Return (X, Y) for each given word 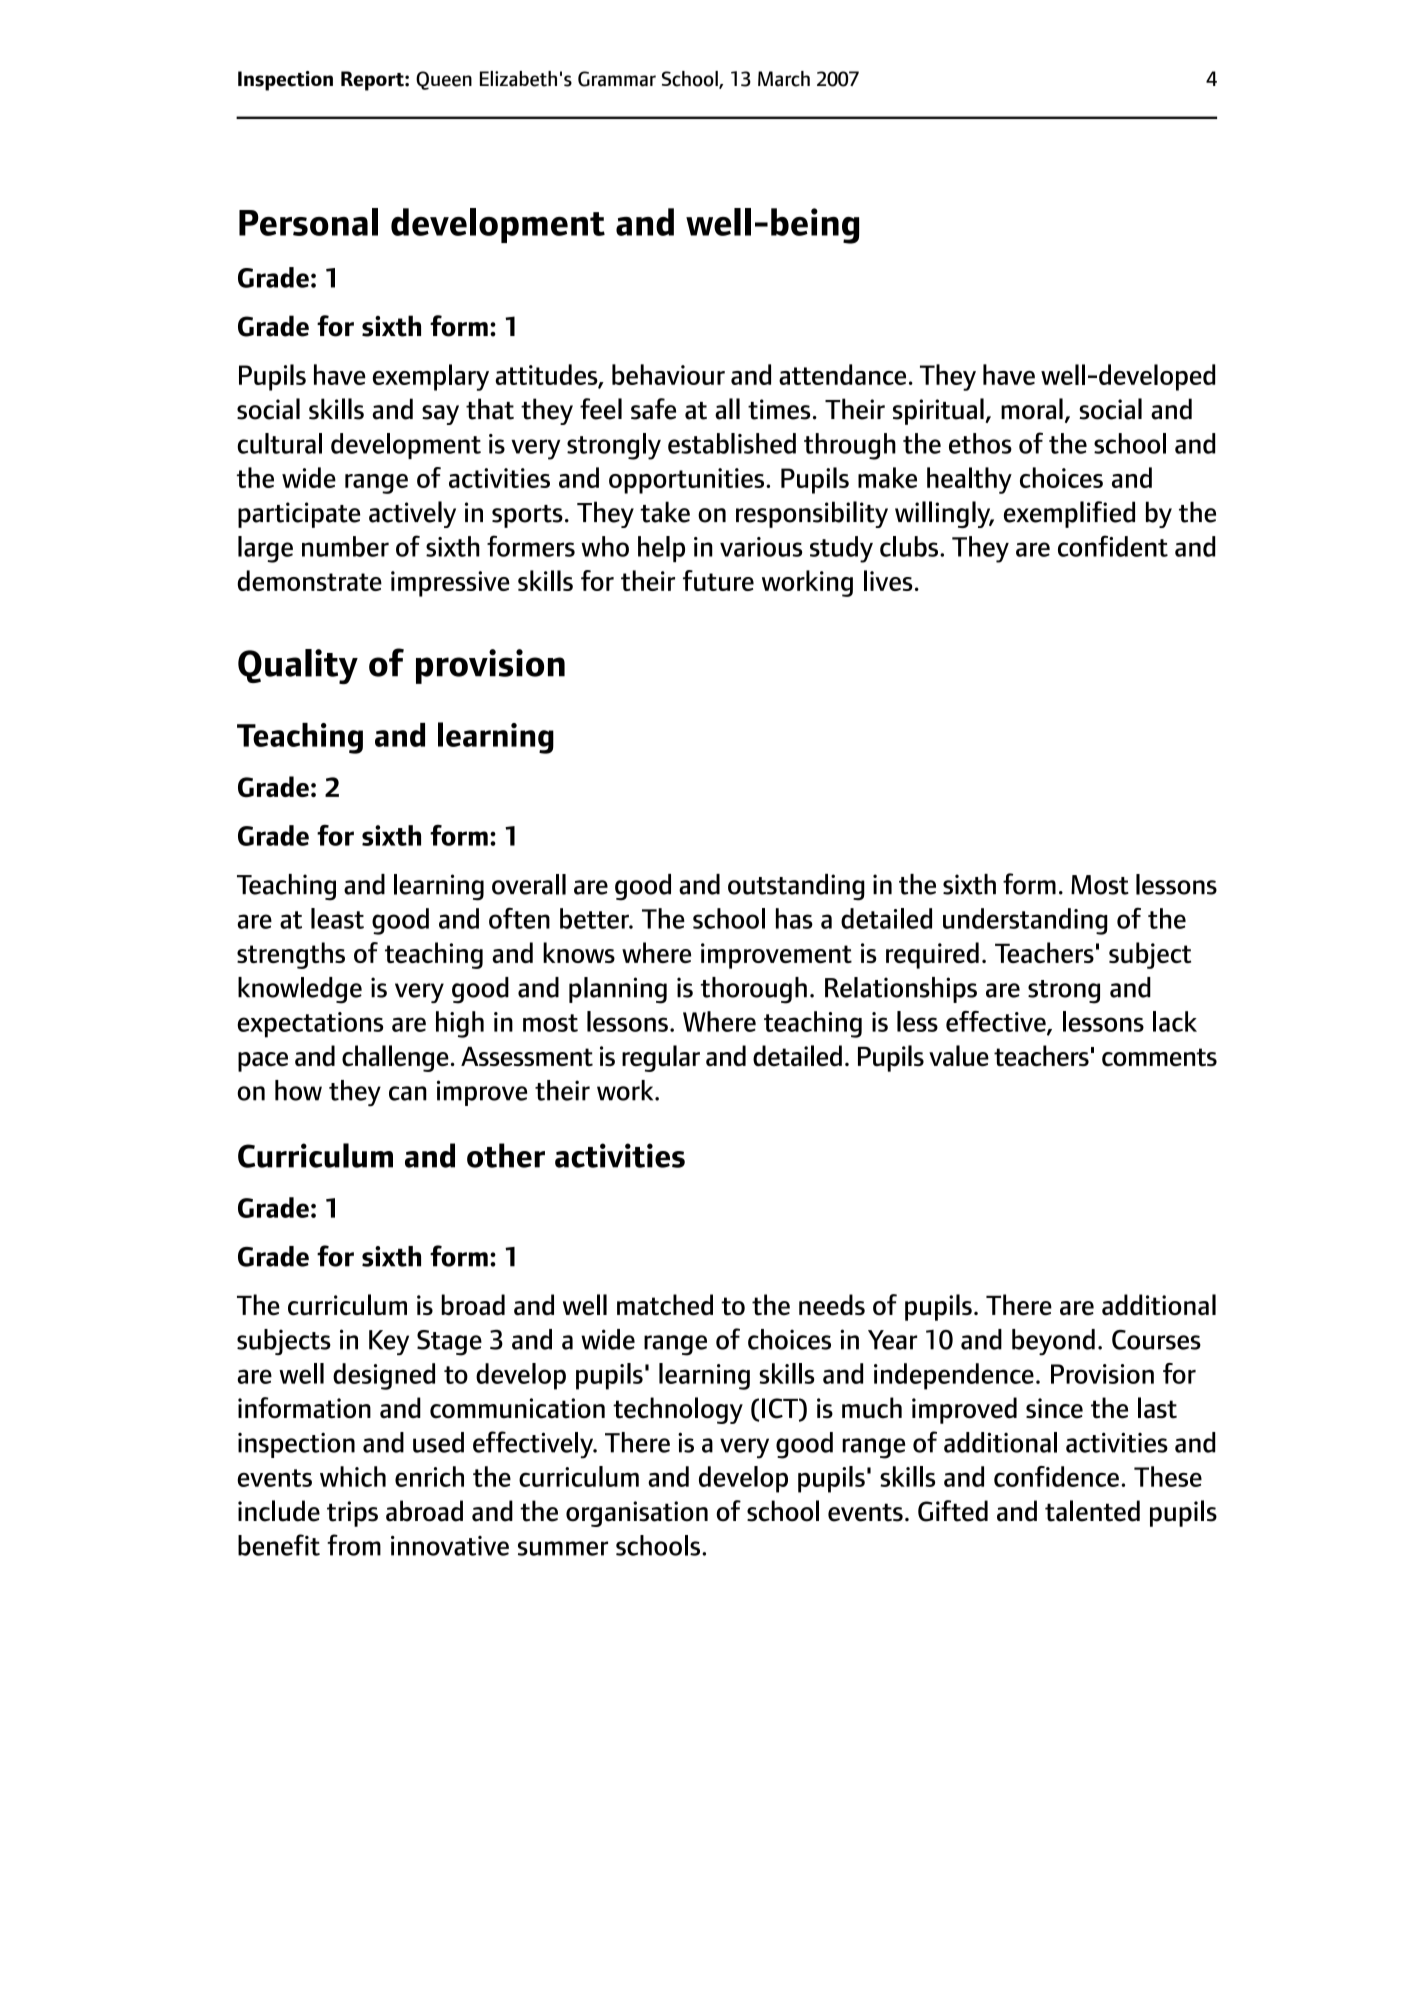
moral (1032, 409)
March (784, 79)
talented (1092, 1511)
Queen (444, 80)
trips (352, 1514)
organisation (637, 1514)
